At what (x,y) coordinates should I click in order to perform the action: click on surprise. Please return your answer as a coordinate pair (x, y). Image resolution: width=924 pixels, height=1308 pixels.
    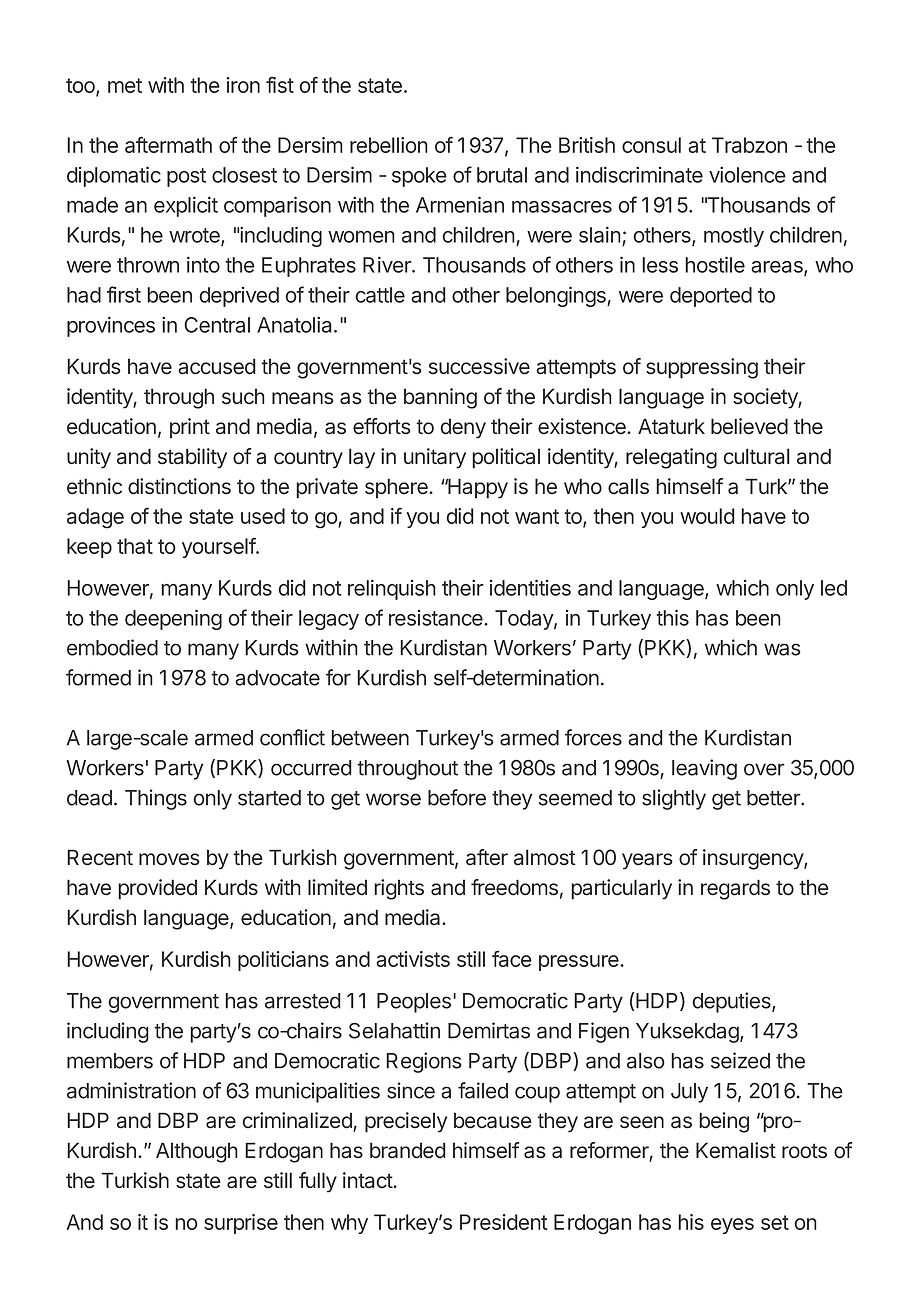
    Looking at the image, I should click on (241, 1224).
